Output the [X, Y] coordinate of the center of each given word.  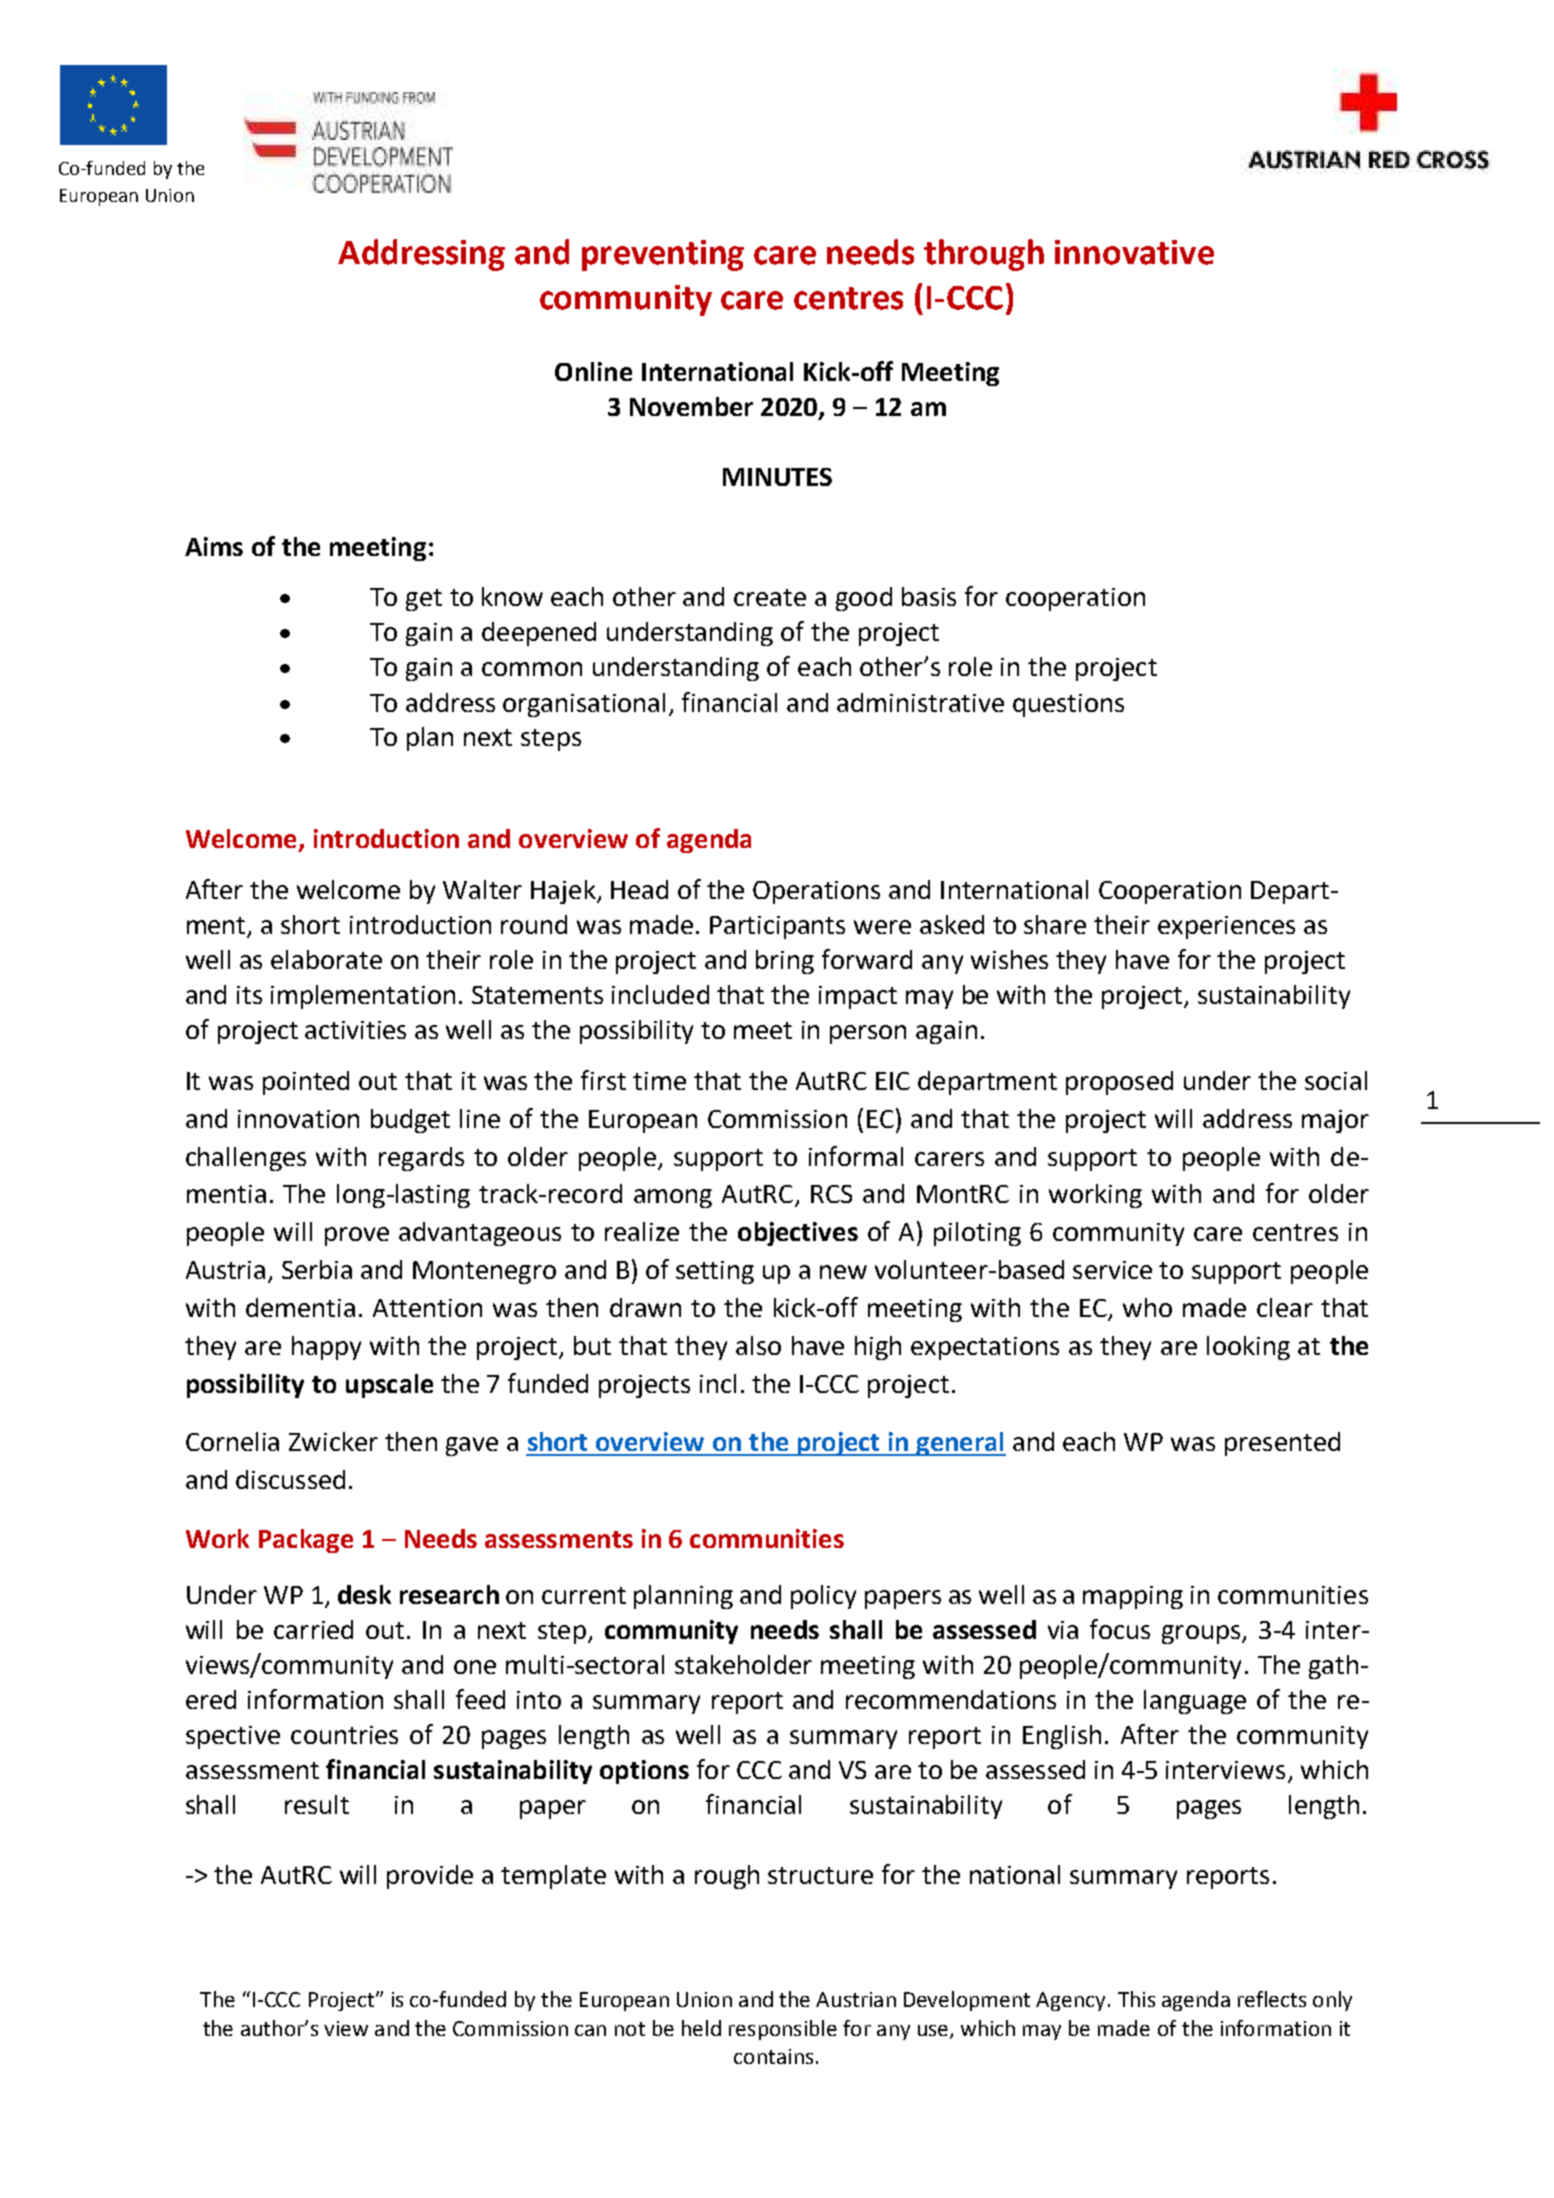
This [1136, 1999]
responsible [783, 2030]
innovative [1134, 252]
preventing [663, 255]
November [691, 406]
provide [430, 1877]
